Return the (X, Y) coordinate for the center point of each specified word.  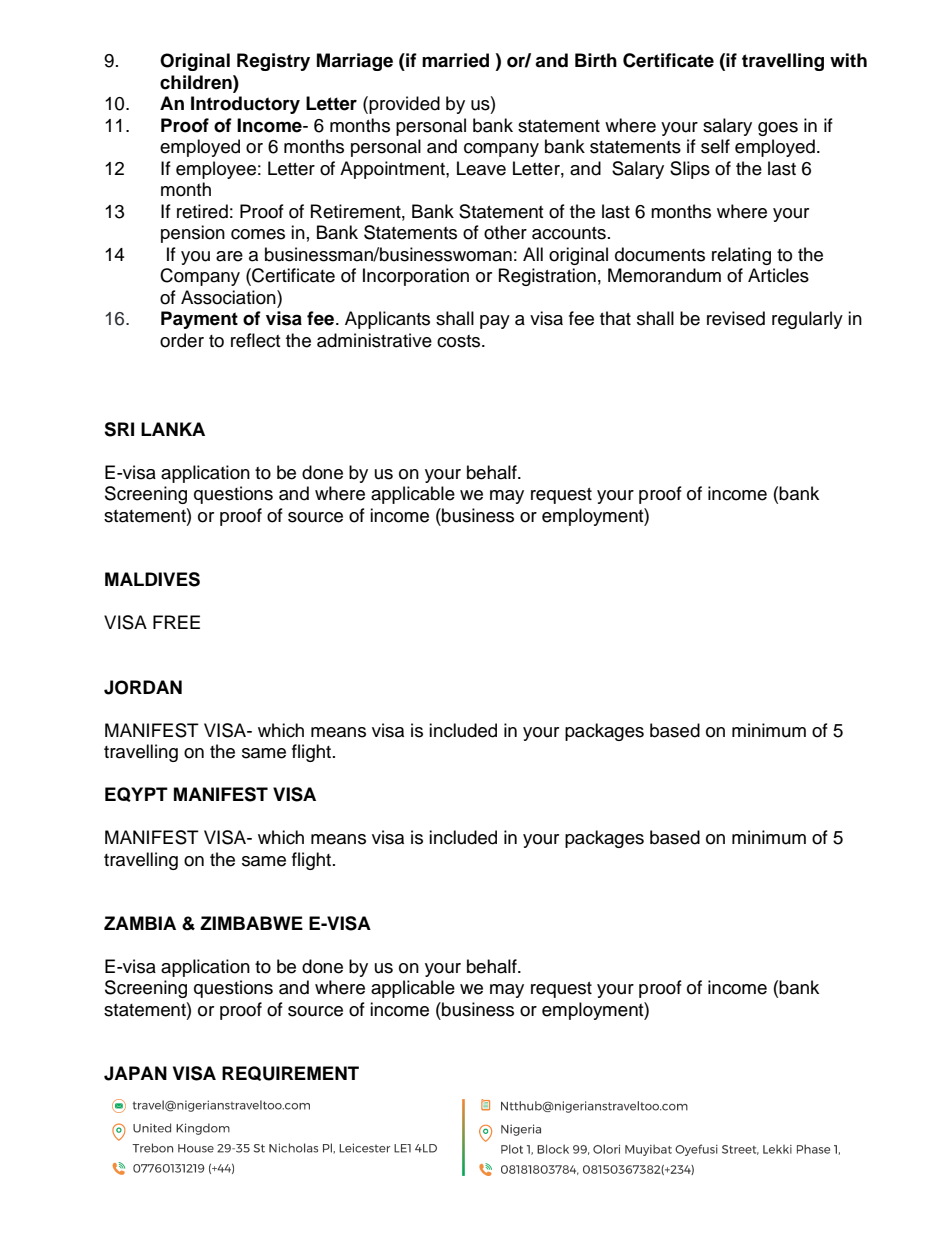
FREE (176, 622)
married (455, 60)
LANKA (173, 429)
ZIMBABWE (251, 923)
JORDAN (143, 687)
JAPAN (135, 1073)
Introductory (245, 105)
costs (460, 341)
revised (736, 318)
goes (778, 129)
